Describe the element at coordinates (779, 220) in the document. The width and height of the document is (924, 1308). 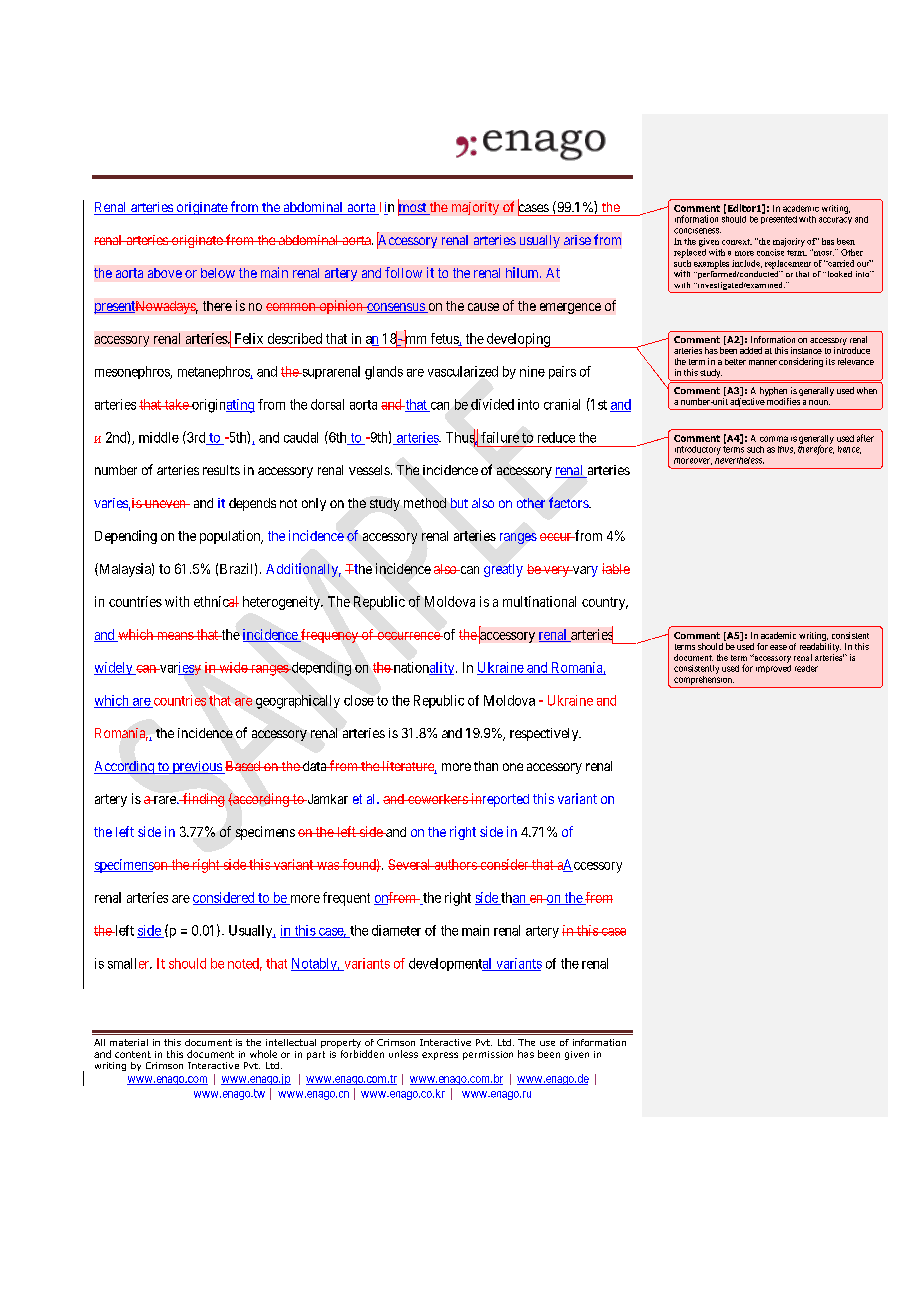
I see `presented` at that location.
